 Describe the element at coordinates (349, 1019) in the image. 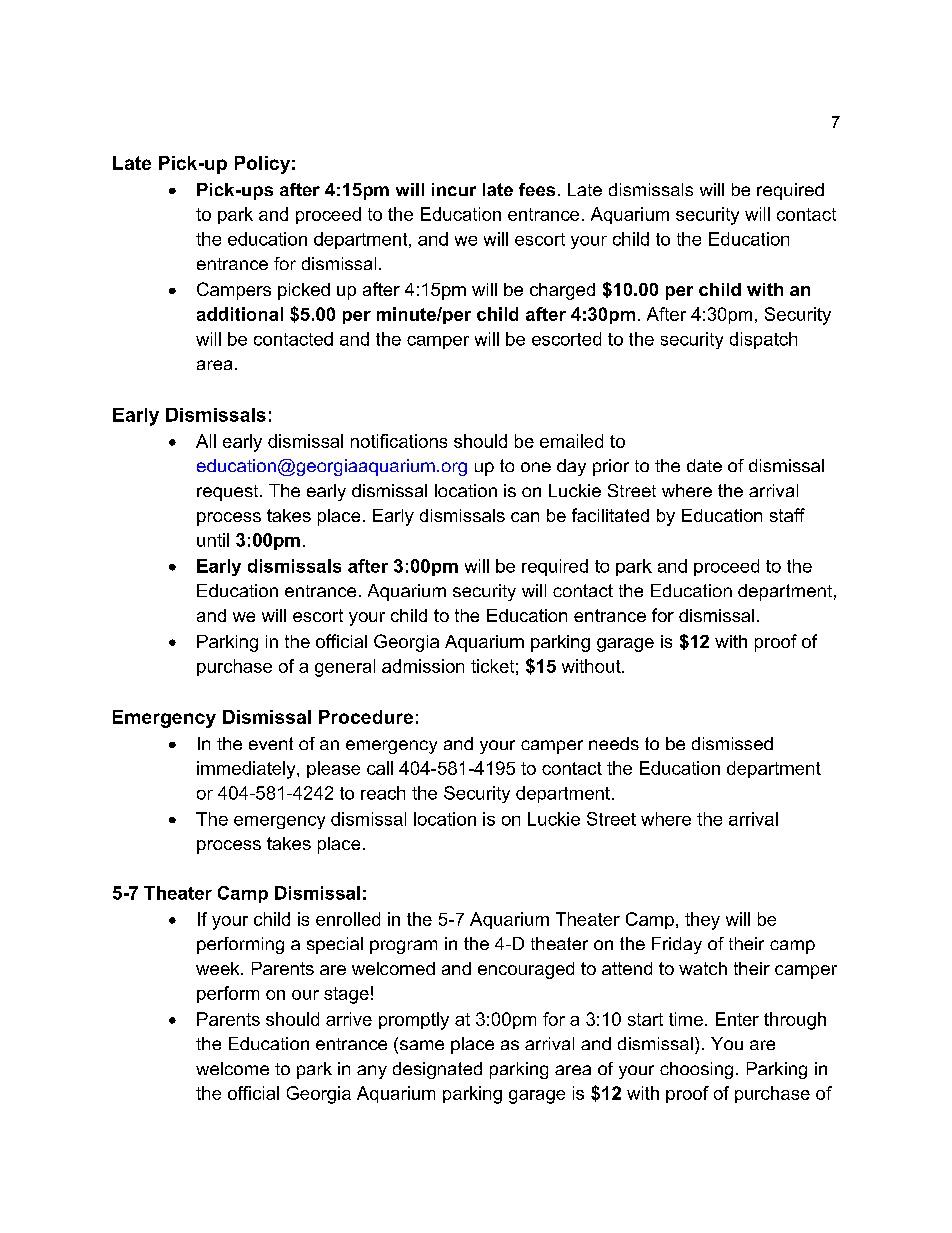

I see `arrive` at that location.
